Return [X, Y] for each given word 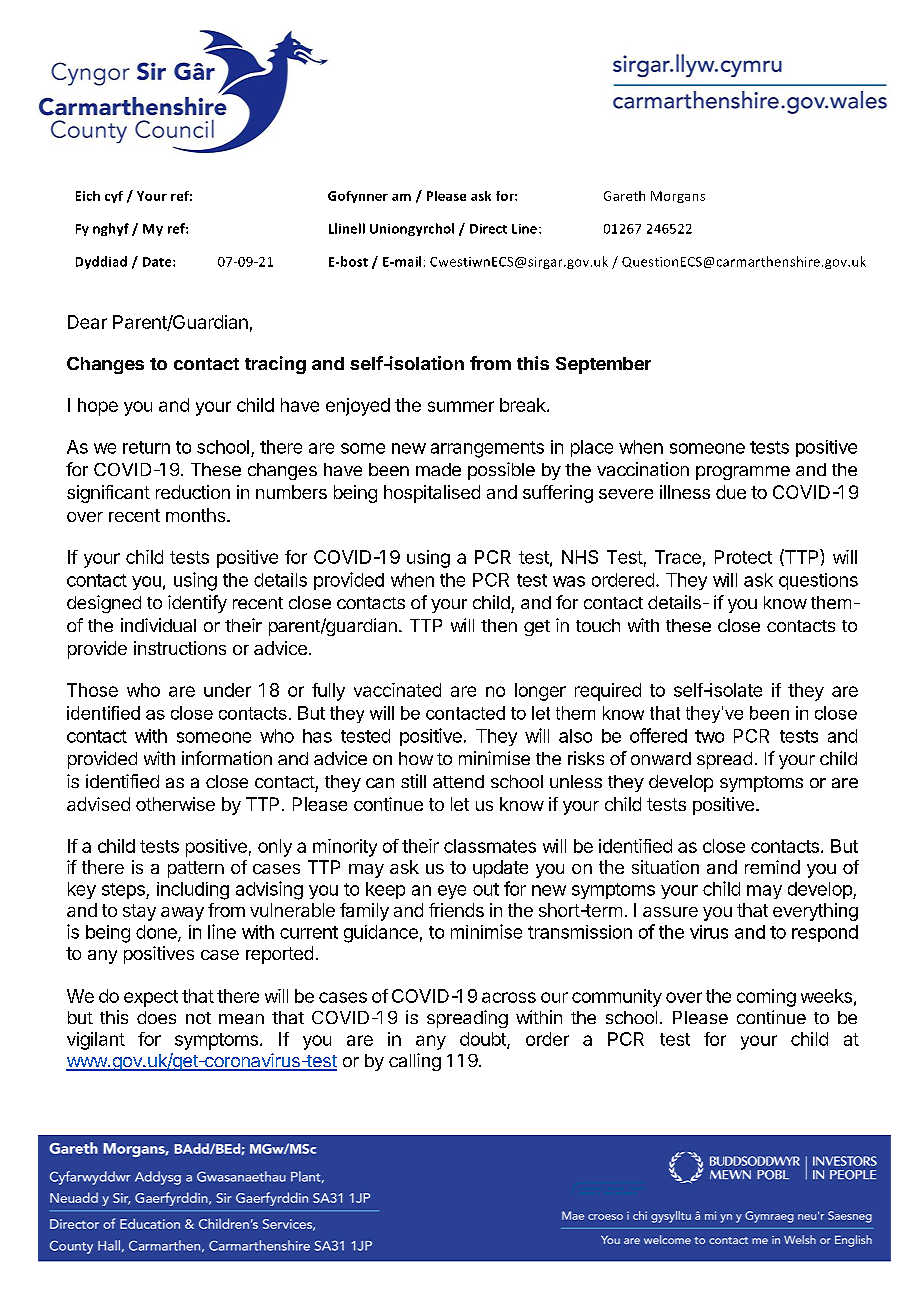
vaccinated [397, 690]
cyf [114, 197]
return [146, 447]
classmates [490, 846]
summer [461, 406]
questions [818, 581]
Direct [488, 229]
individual [158, 625]
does [156, 1017]
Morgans [678, 197]
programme [743, 473]
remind [772, 867]
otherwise [175, 804]
